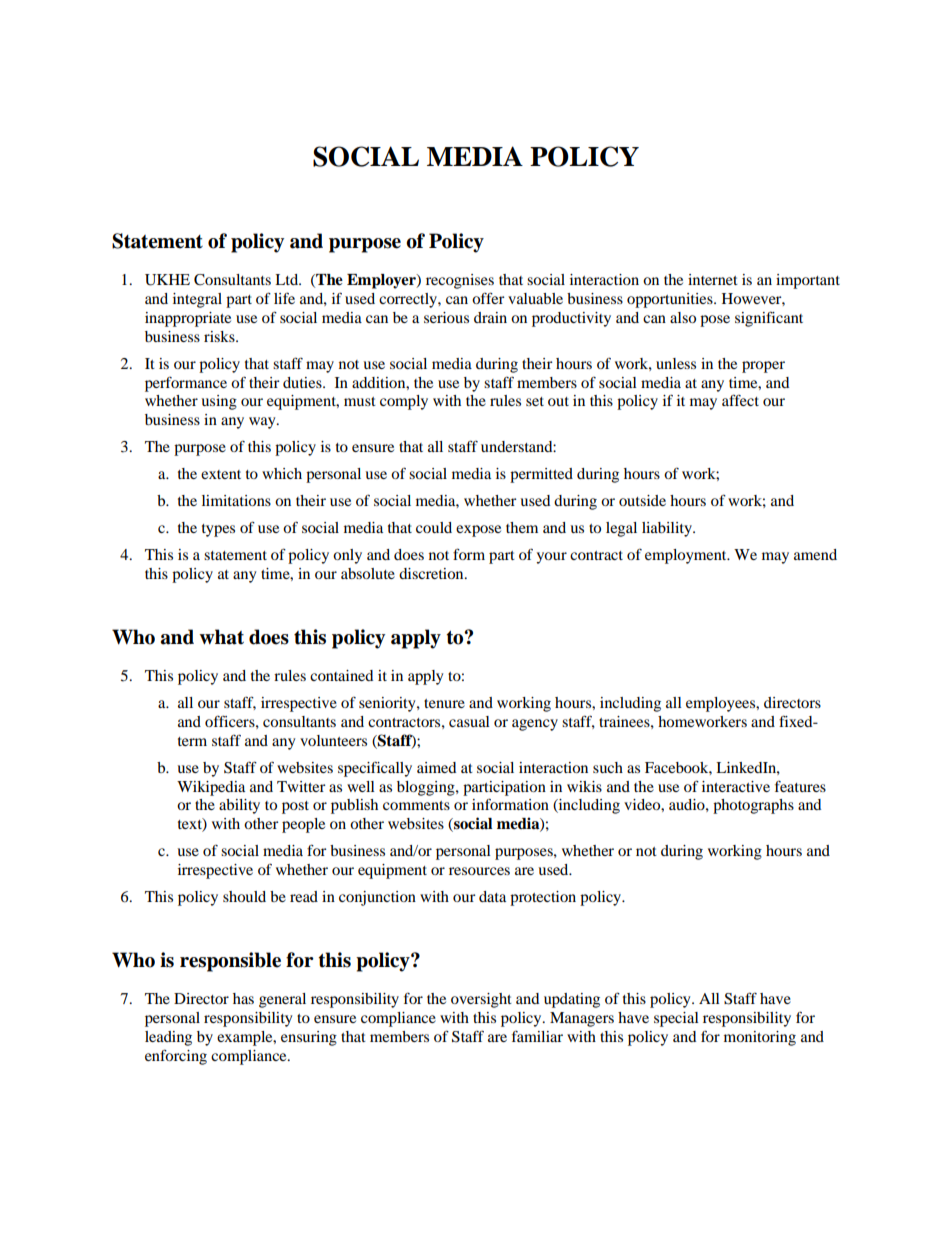 The width and height of the screenshot is (952, 1233). Describe the element at coordinates (736, 786) in the screenshot. I see `interactive` at that location.
